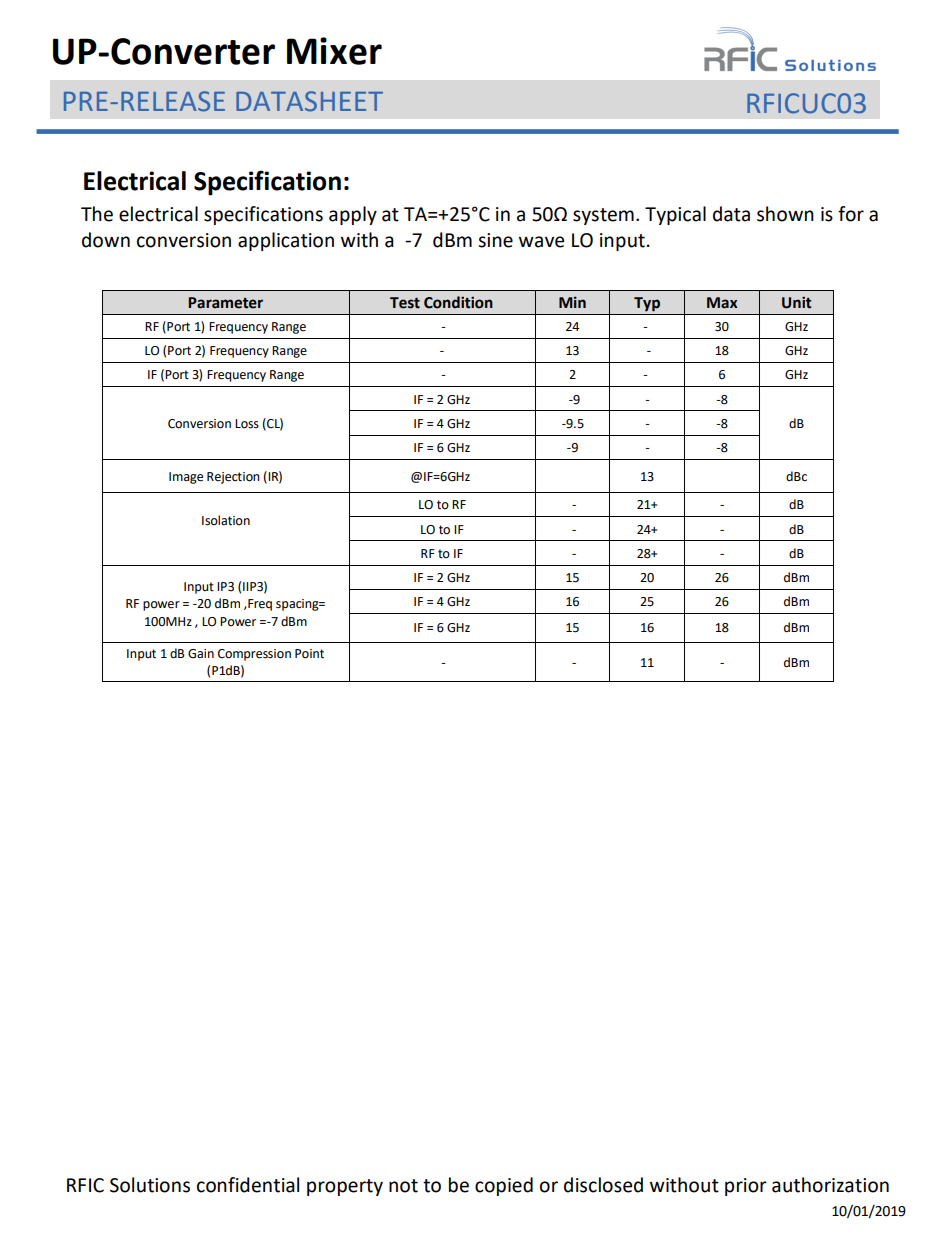 Image resolution: width=952 pixels, height=1233 pixels. I want to click on Max, so click(722, 303).
